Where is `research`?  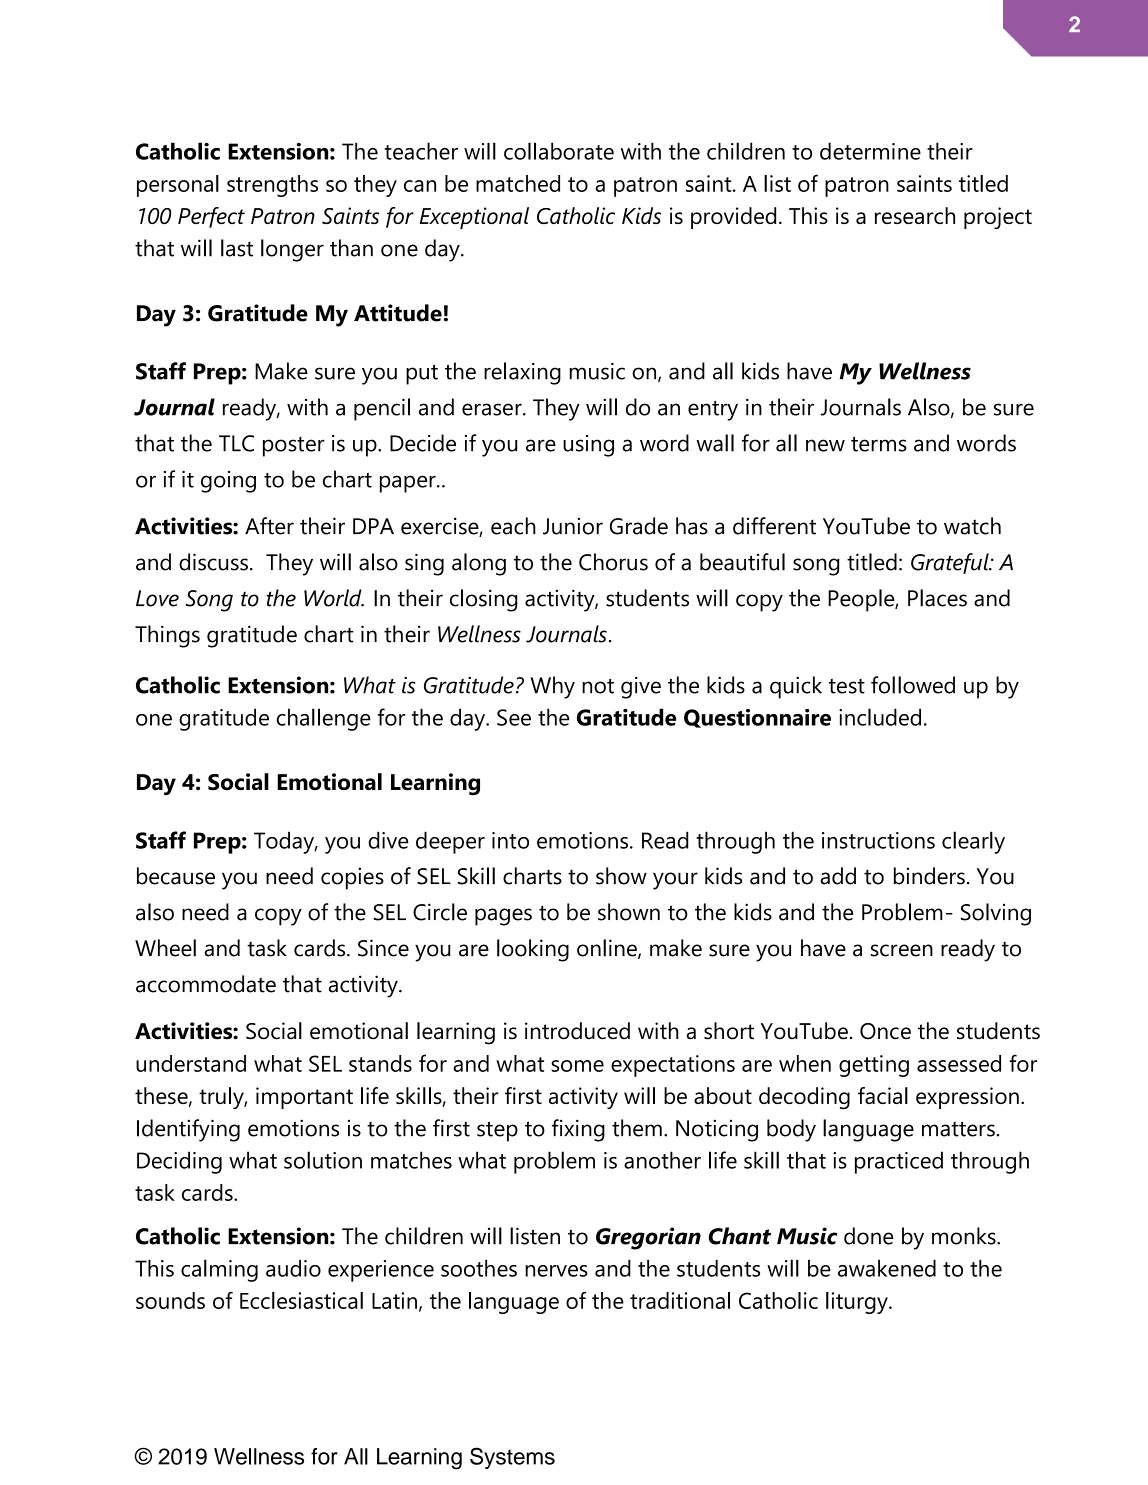
research is located at coordinates (915, 215).
